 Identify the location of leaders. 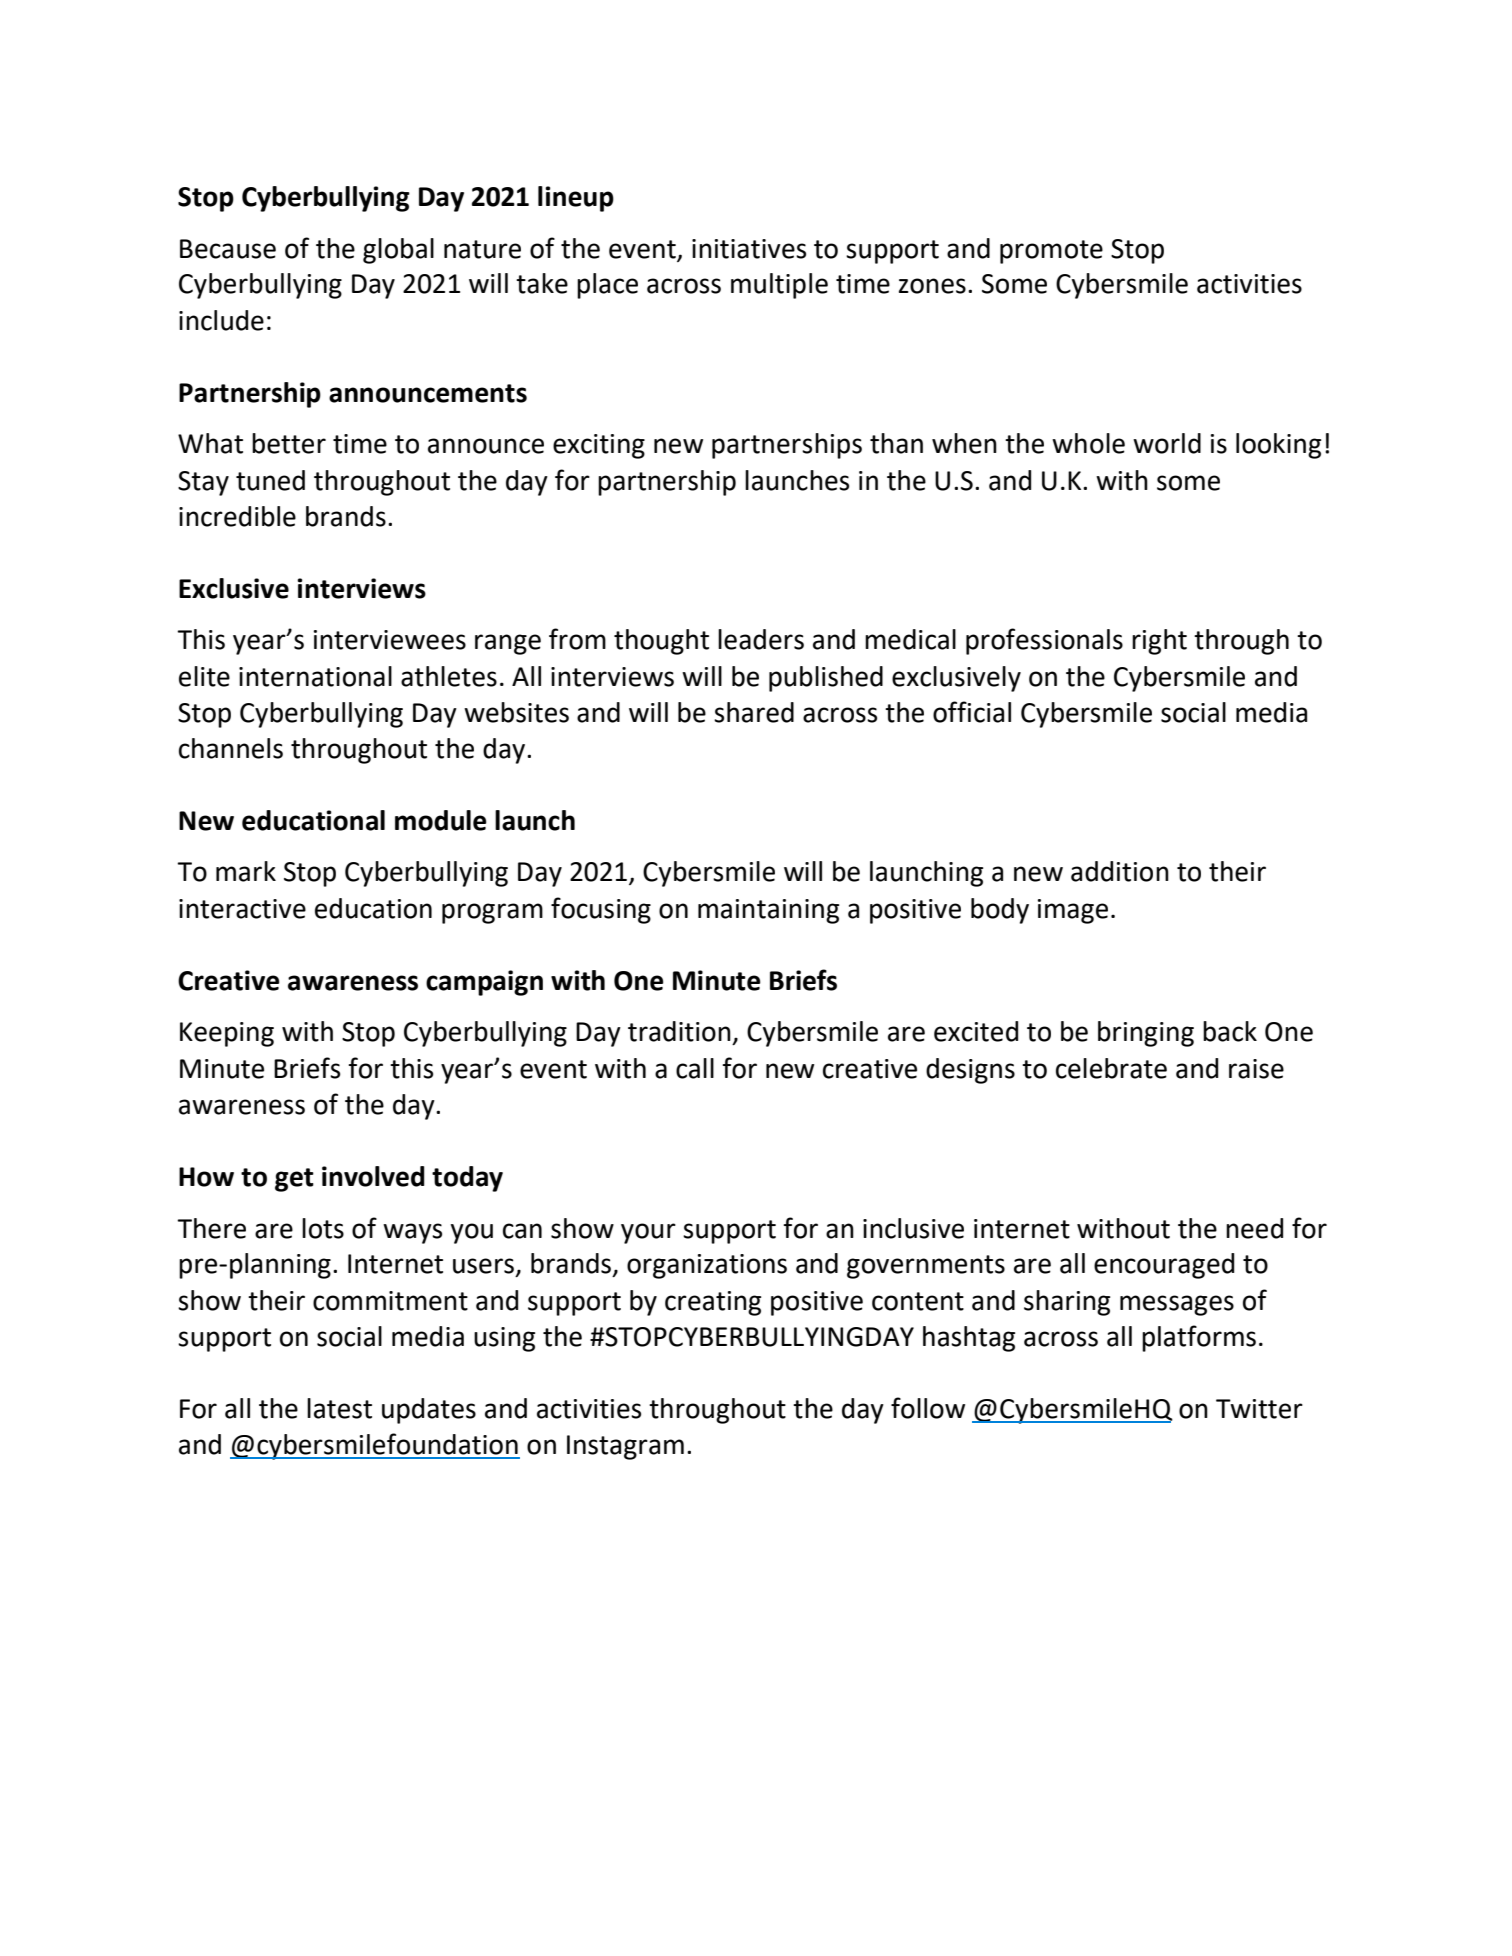
(761, 639).
